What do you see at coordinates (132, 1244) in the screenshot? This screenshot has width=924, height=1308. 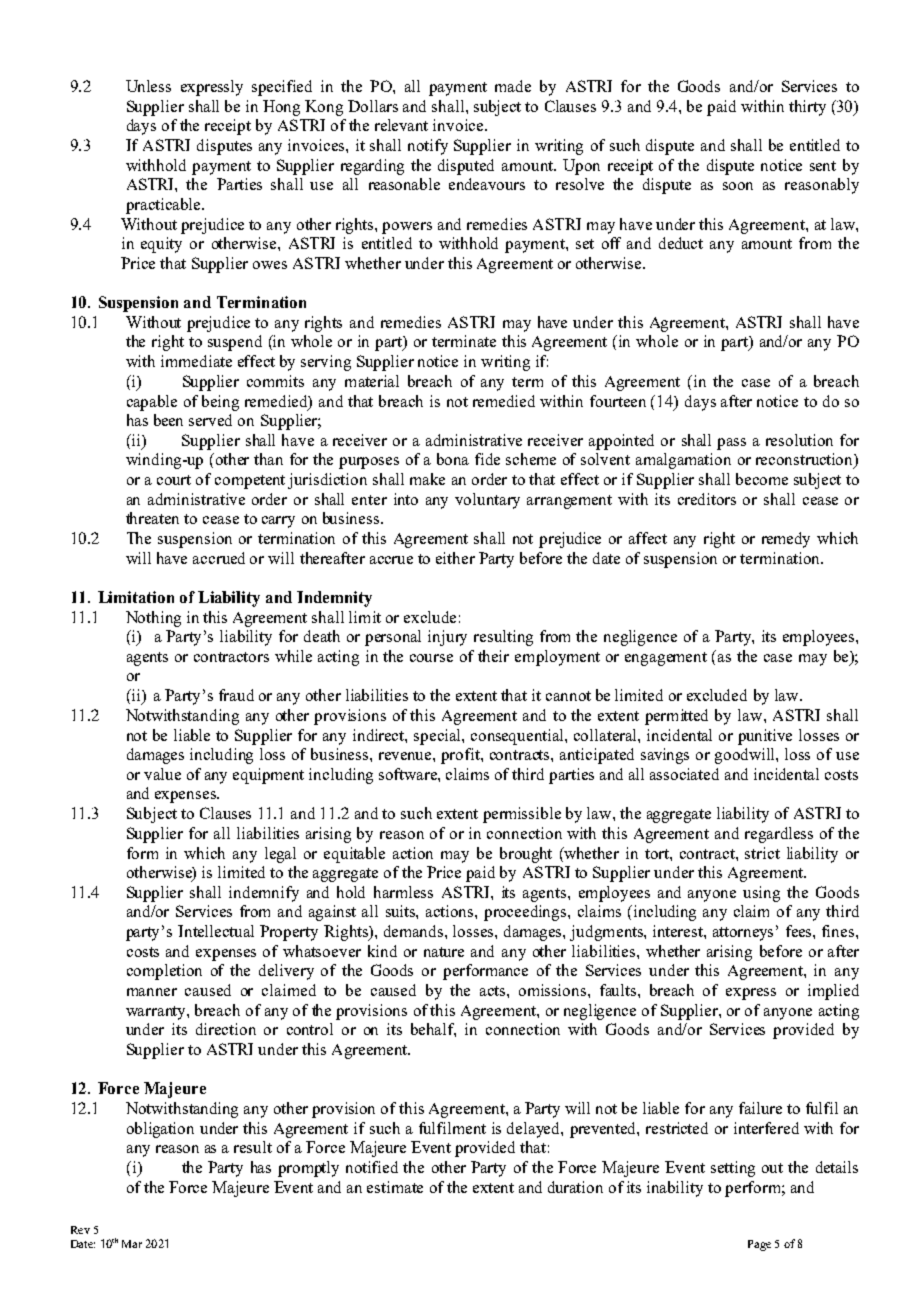 I see `Mar` at bounding box center [132, 1244].
